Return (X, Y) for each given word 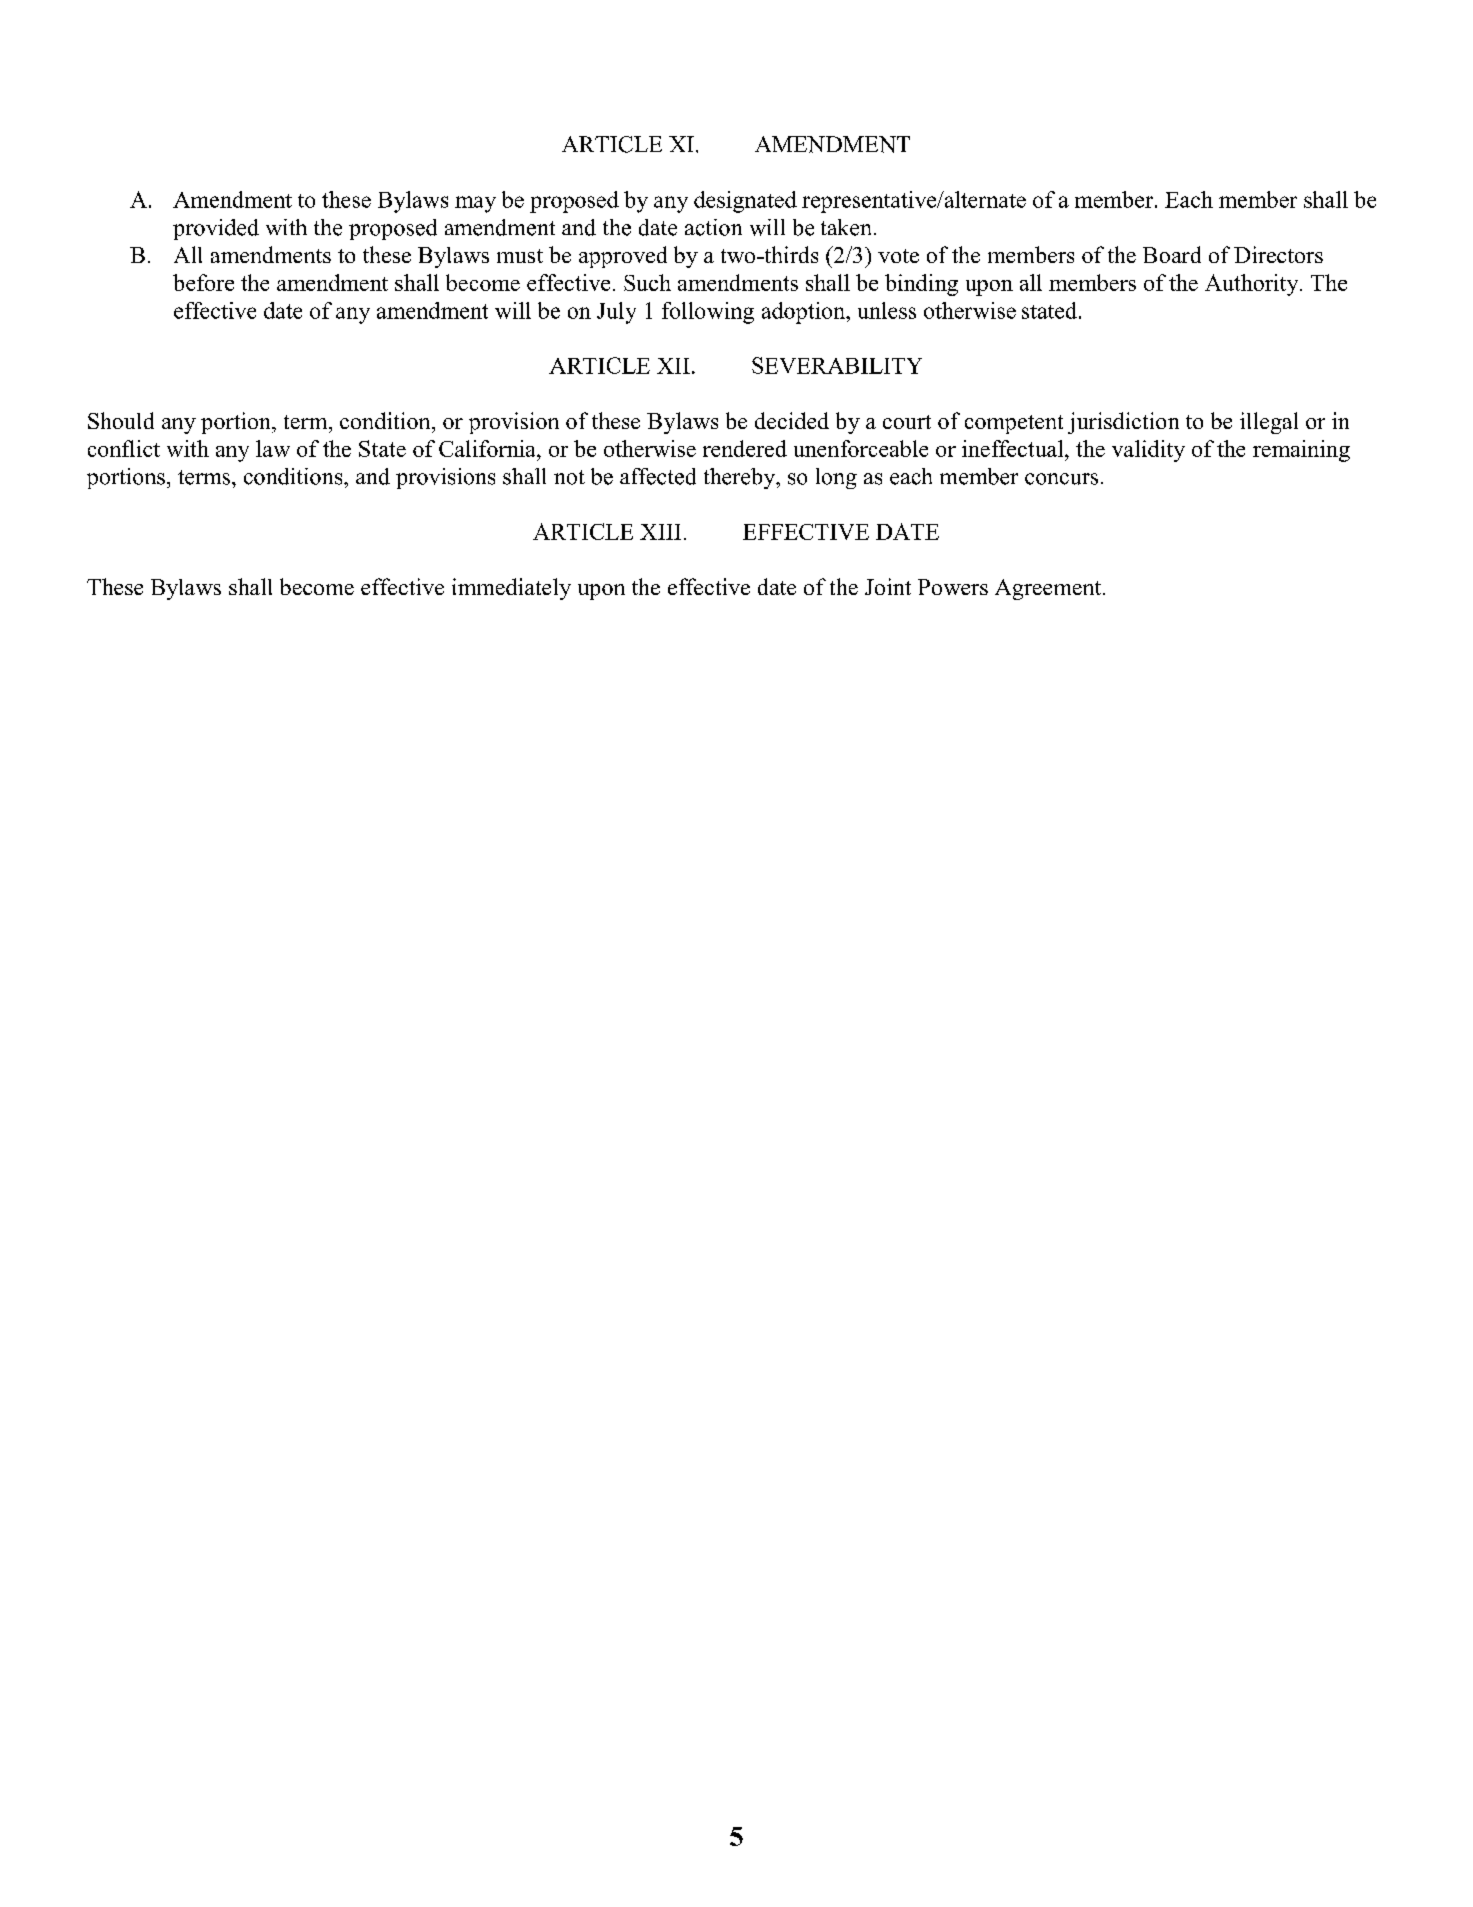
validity (1148, 451)
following (708, 313)
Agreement (1049, 589)
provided (216, 229)
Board (1172, 254)
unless (887, 310)
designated (745, 202)
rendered (745, 448)
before (203, 282)
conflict (124, 448)
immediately (511, 589)
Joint (888, 586)
